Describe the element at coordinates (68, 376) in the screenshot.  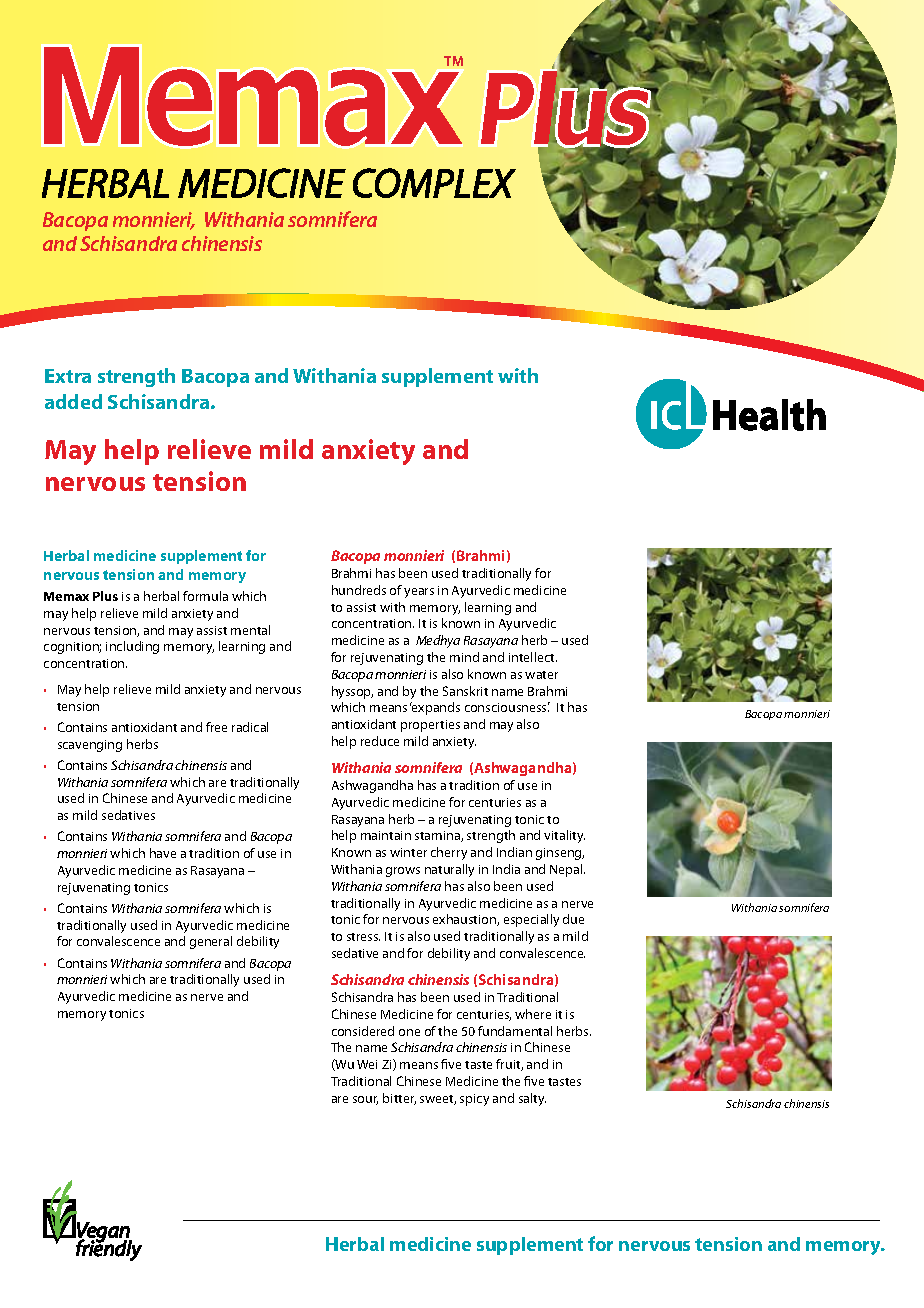
I see `Extra` at that location.
